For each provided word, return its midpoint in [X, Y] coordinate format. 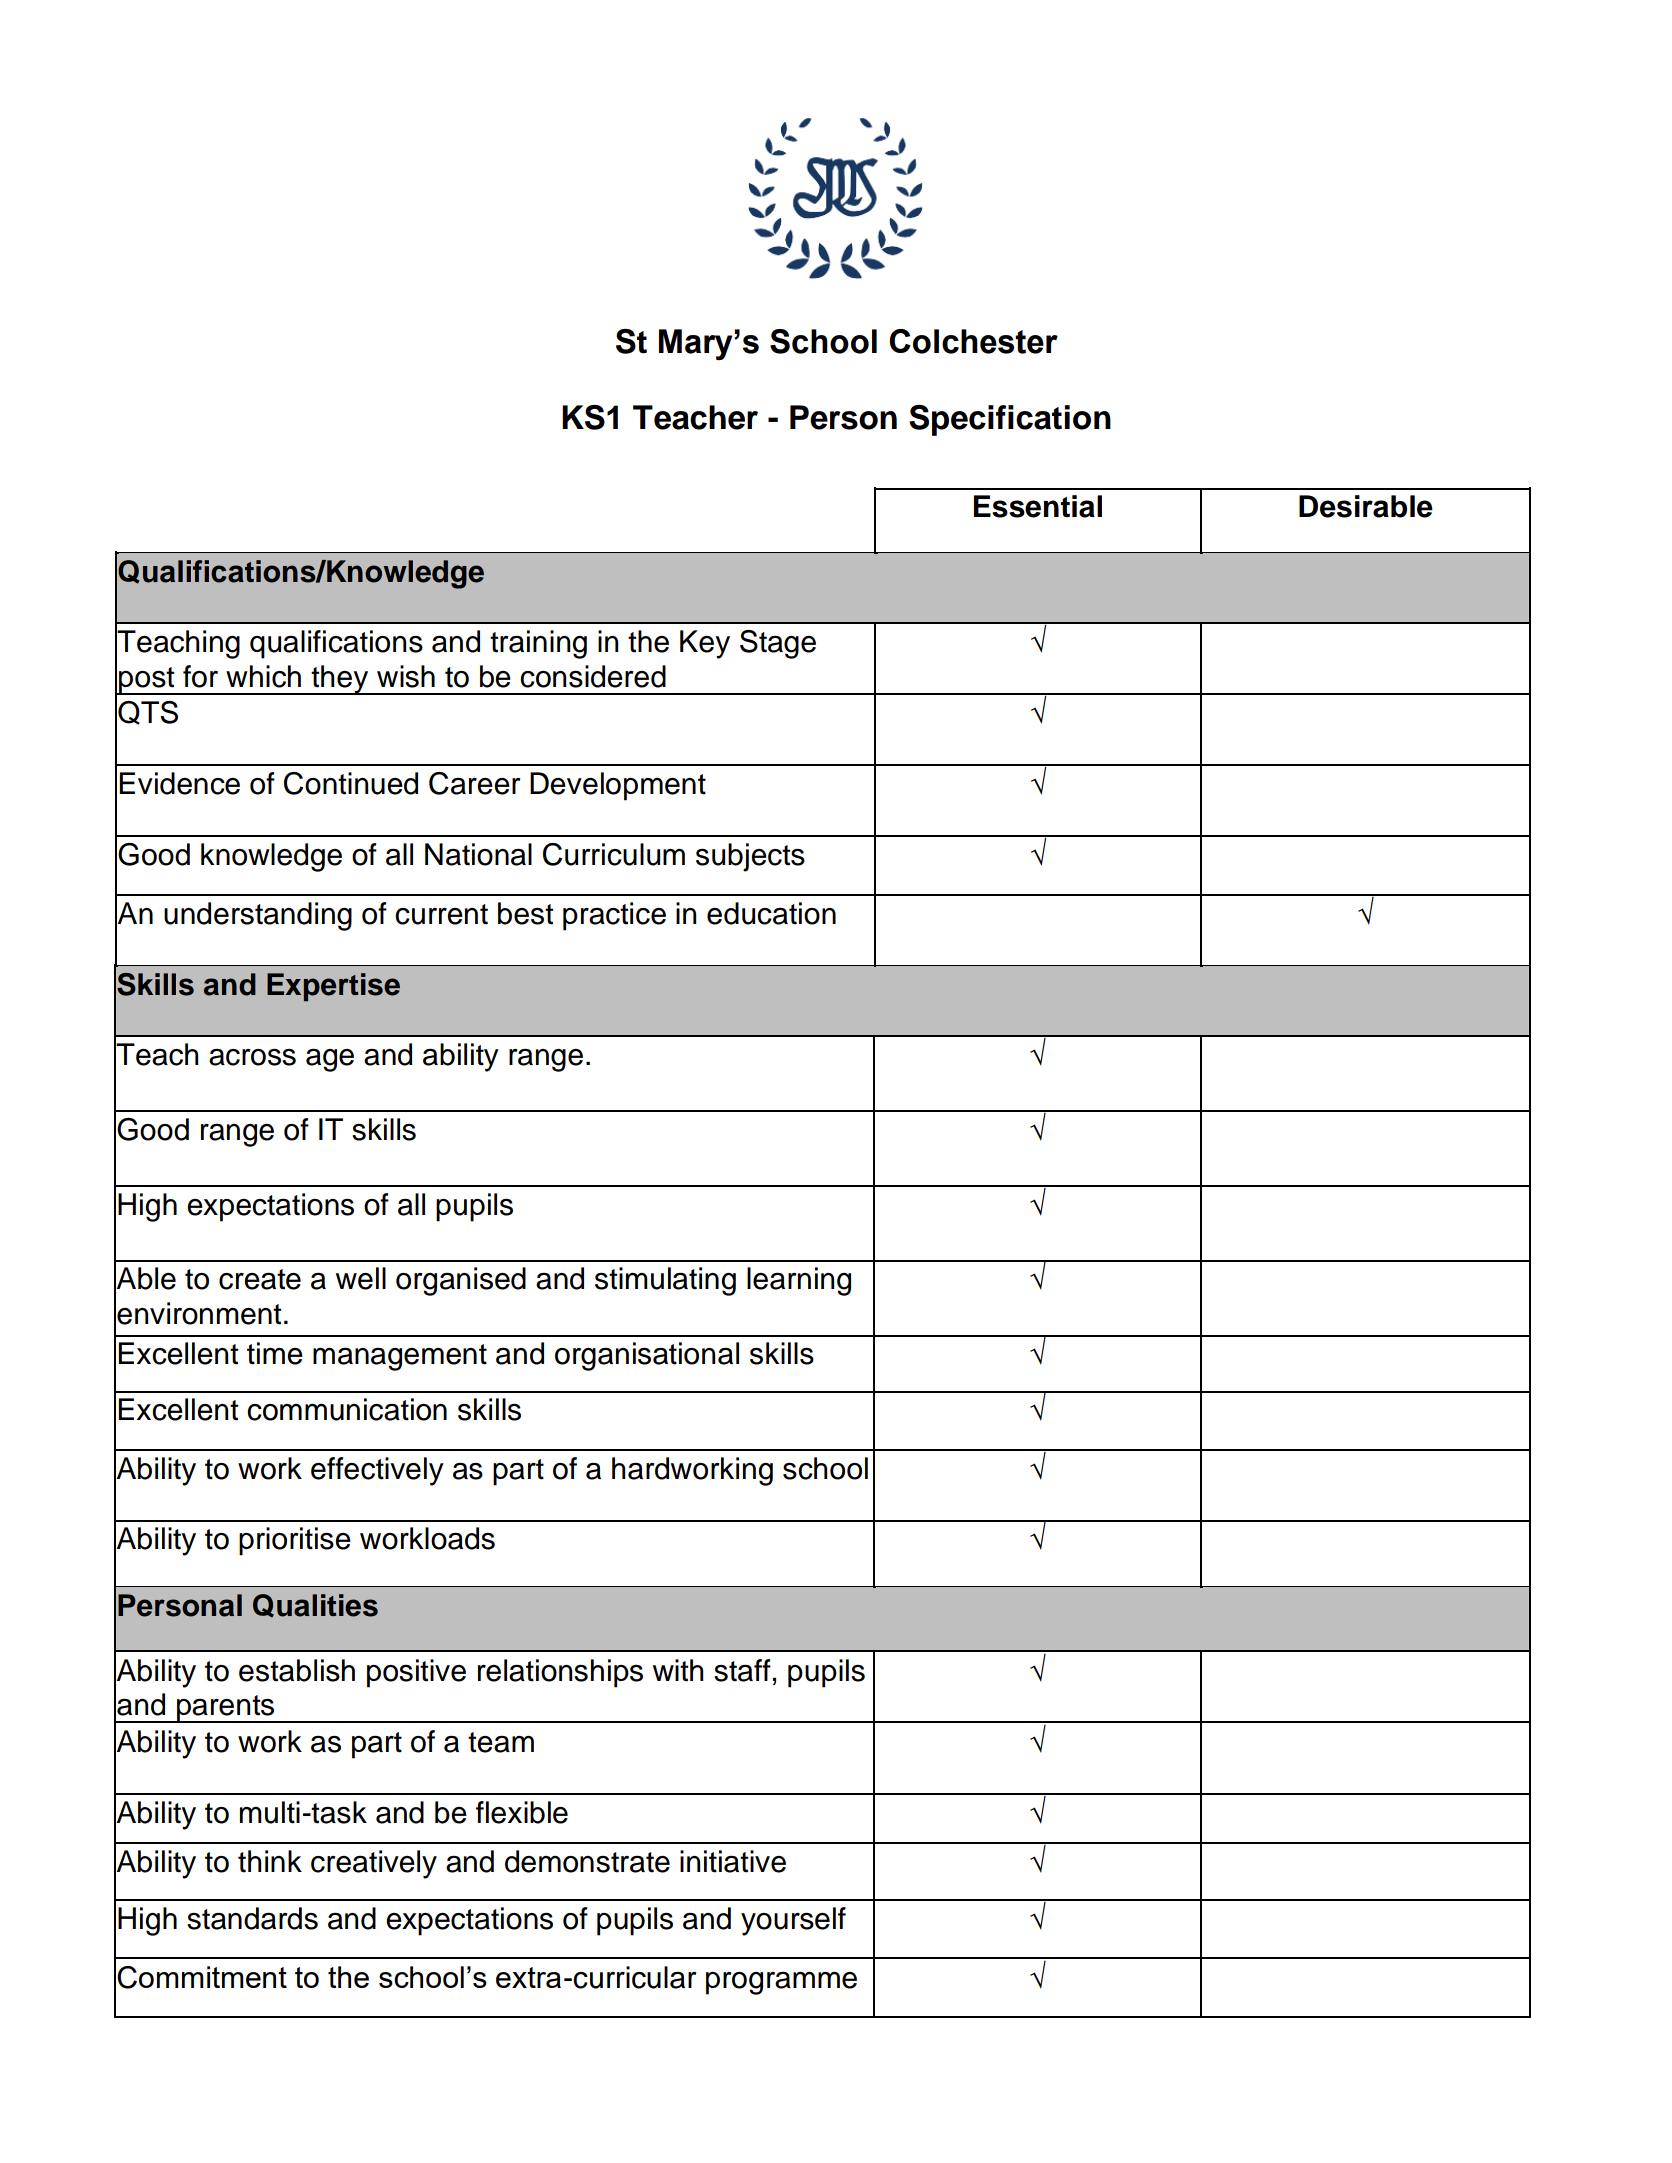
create [260, 1279]
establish [297, 1670]
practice [614, 916]
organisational [647, 1356]
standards [252, 1918]
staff [742, 1670]
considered [593, 676]
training [538, 644]
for [200, 676]
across [252, 1057]
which [263, 676]
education [771, 913]
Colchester [973, 341]
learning [799, 1281]
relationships [560, 1673]
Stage [778, 644]
